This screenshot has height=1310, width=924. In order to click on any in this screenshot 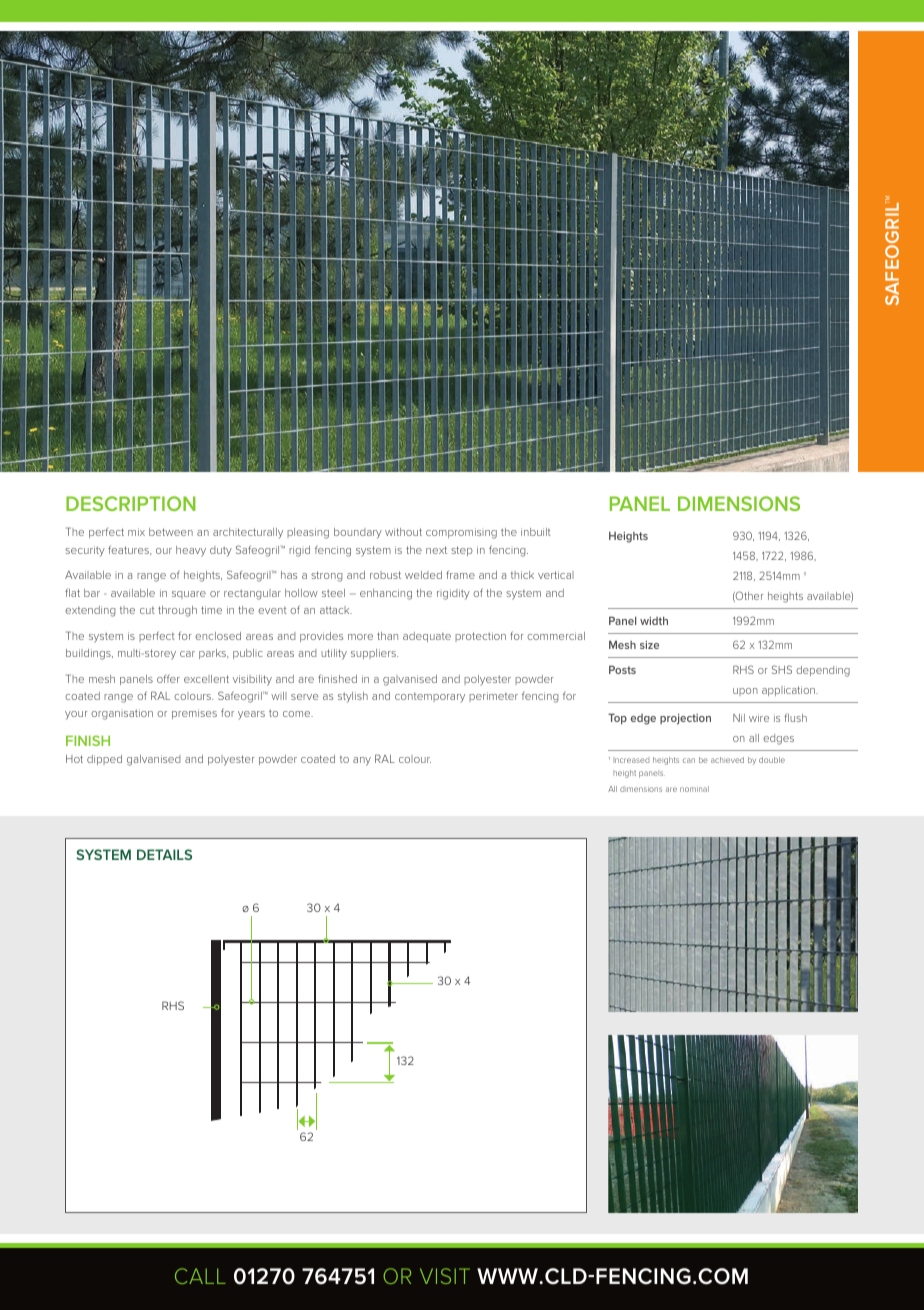, I will do `click(362, 761)`.
